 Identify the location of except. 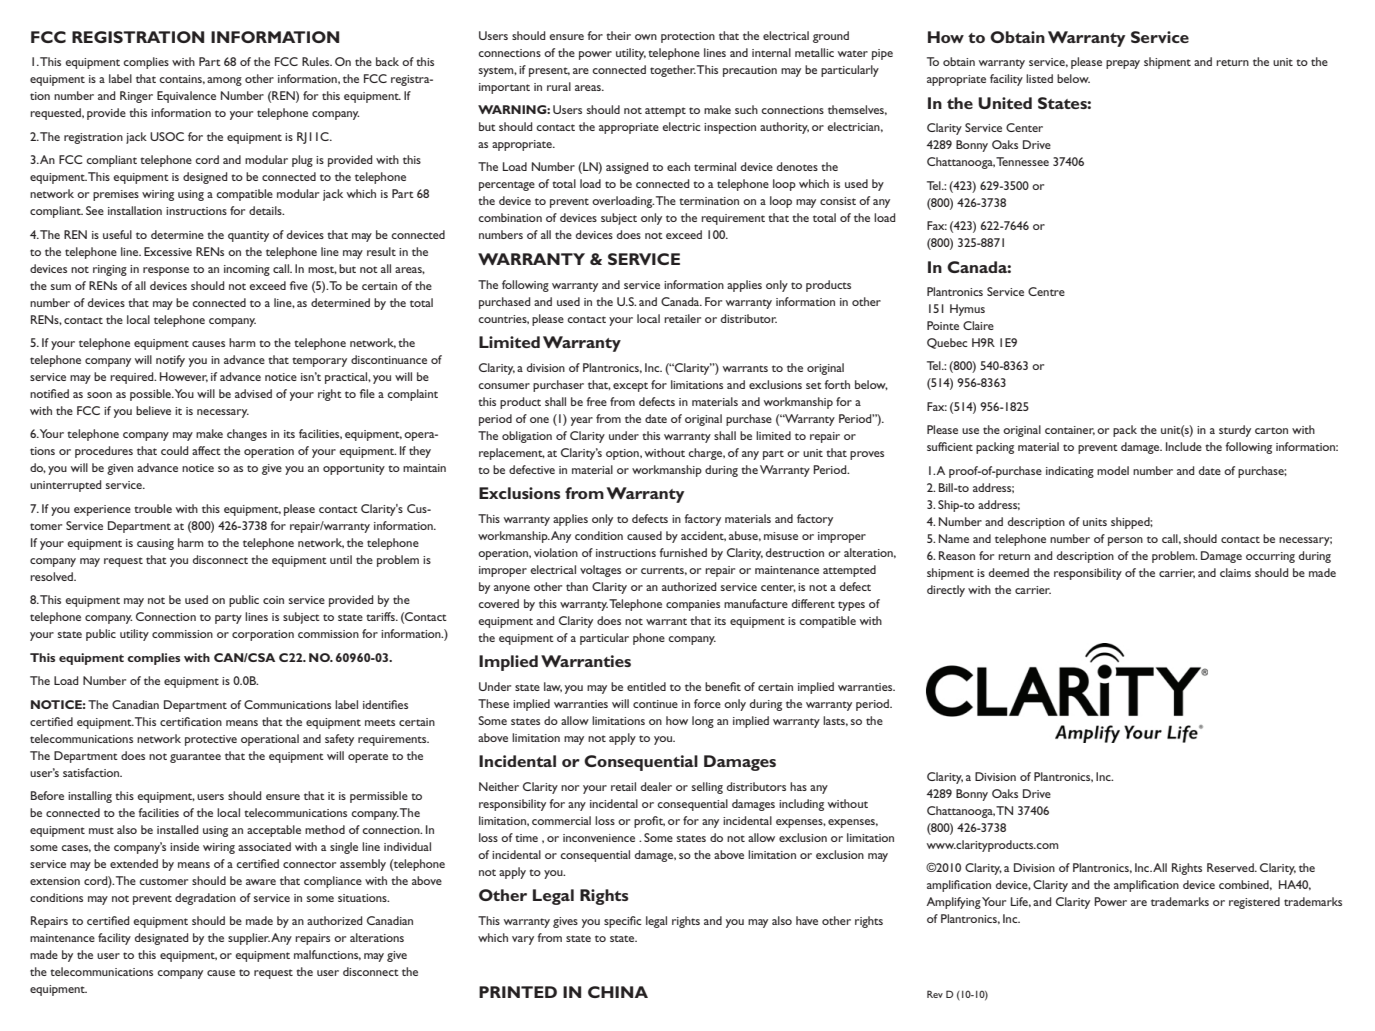
(630, 387).
